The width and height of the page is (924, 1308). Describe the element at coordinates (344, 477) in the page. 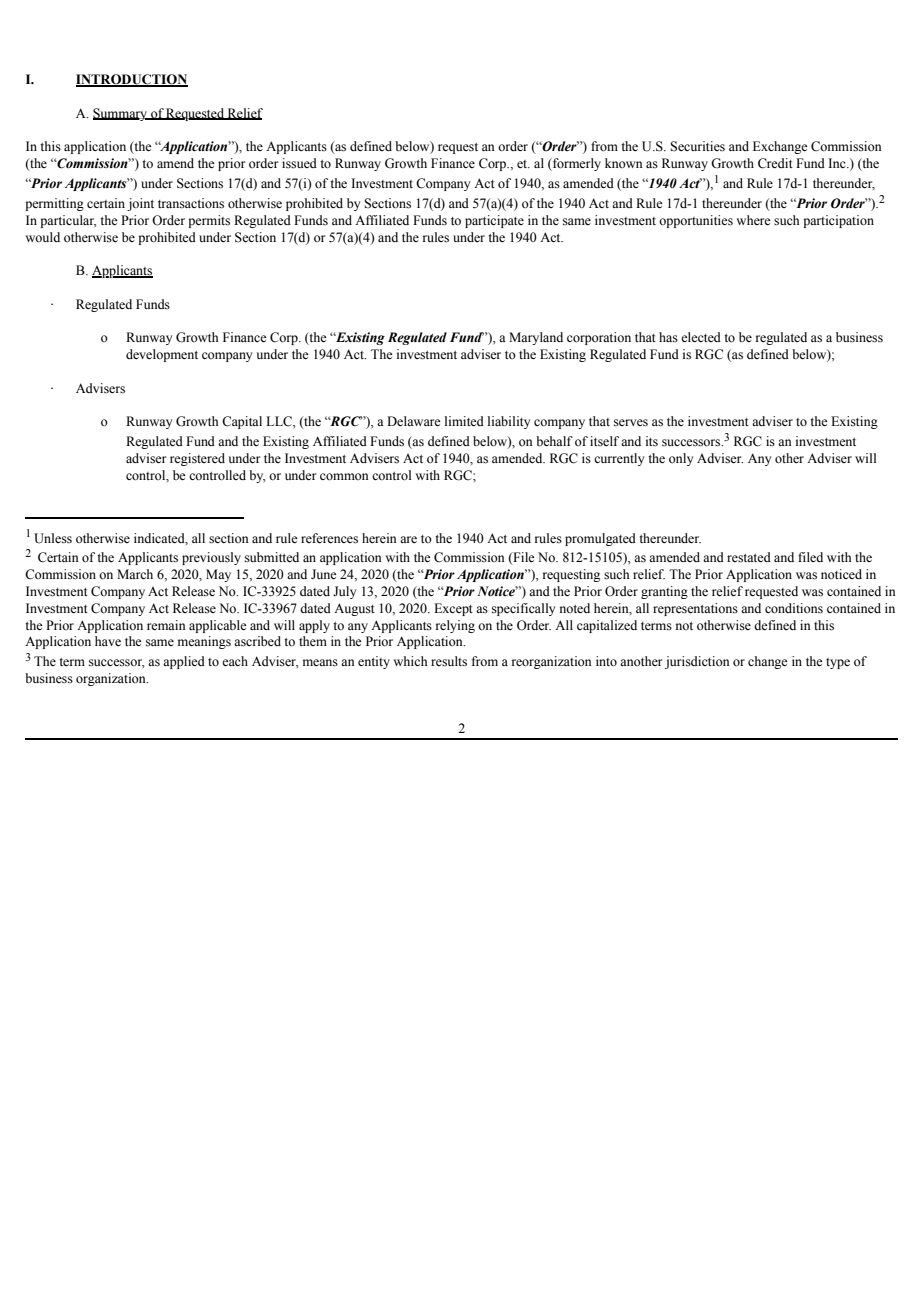

I see `common` at that location.
